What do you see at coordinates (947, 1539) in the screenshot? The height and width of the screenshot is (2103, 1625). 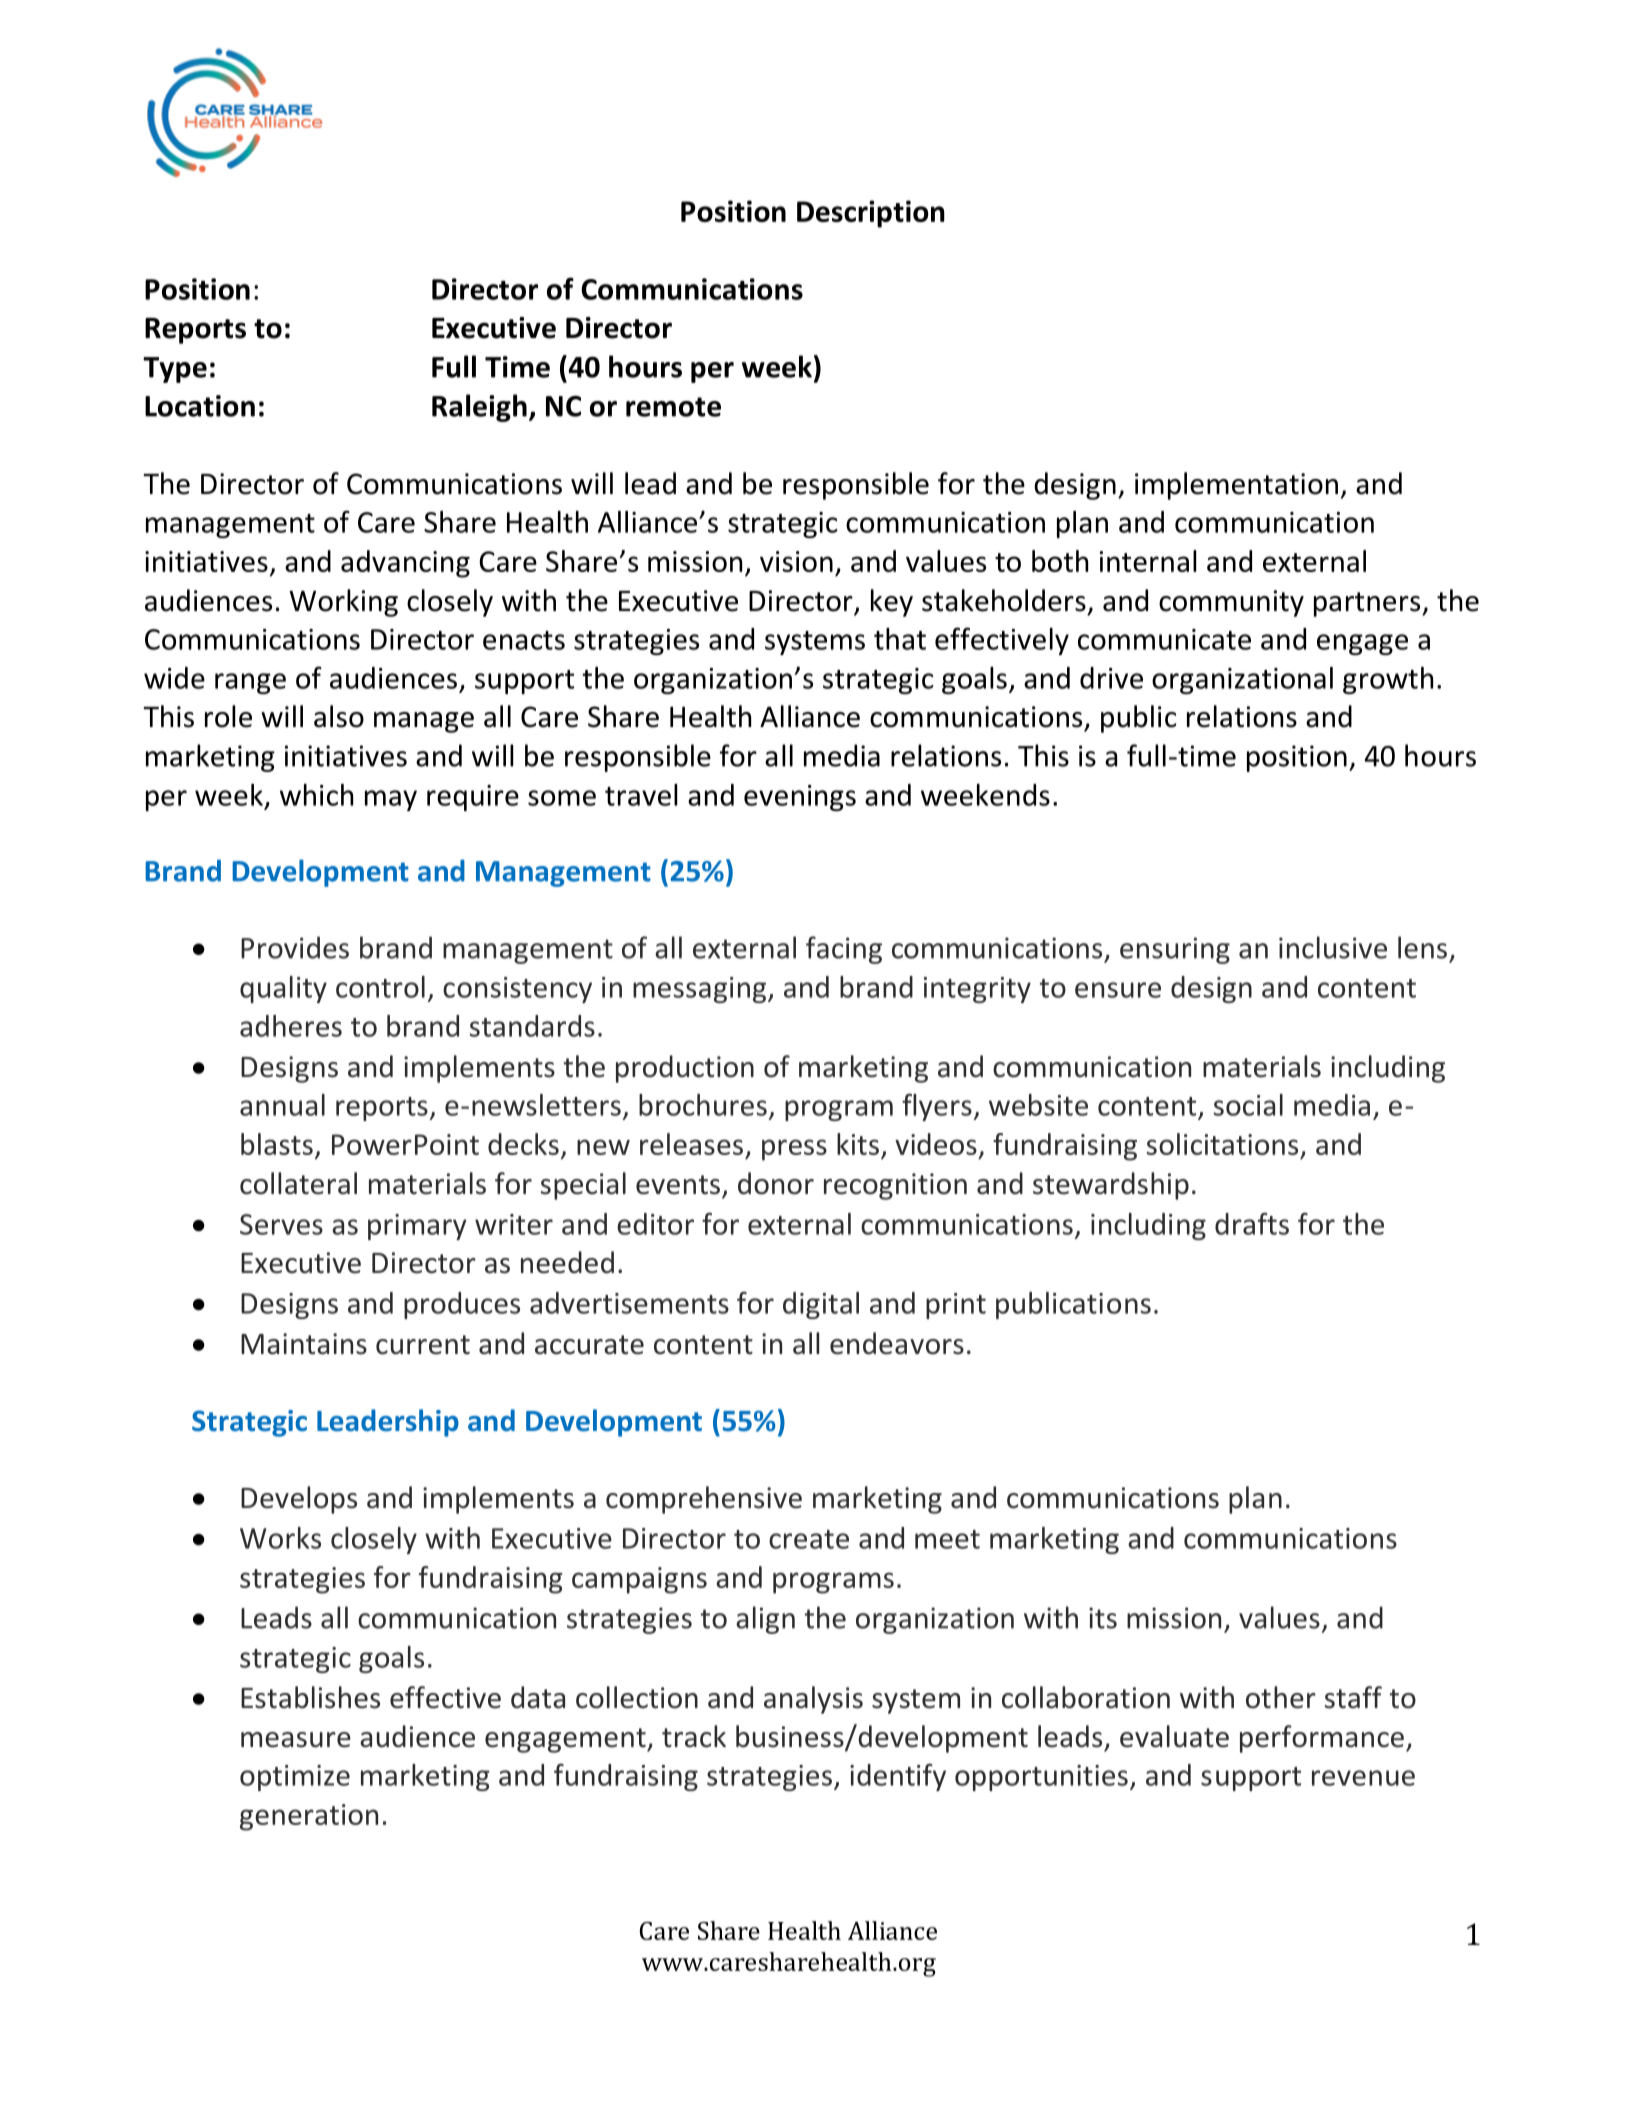 I see `meet` at bounding box center [947, 1539].
